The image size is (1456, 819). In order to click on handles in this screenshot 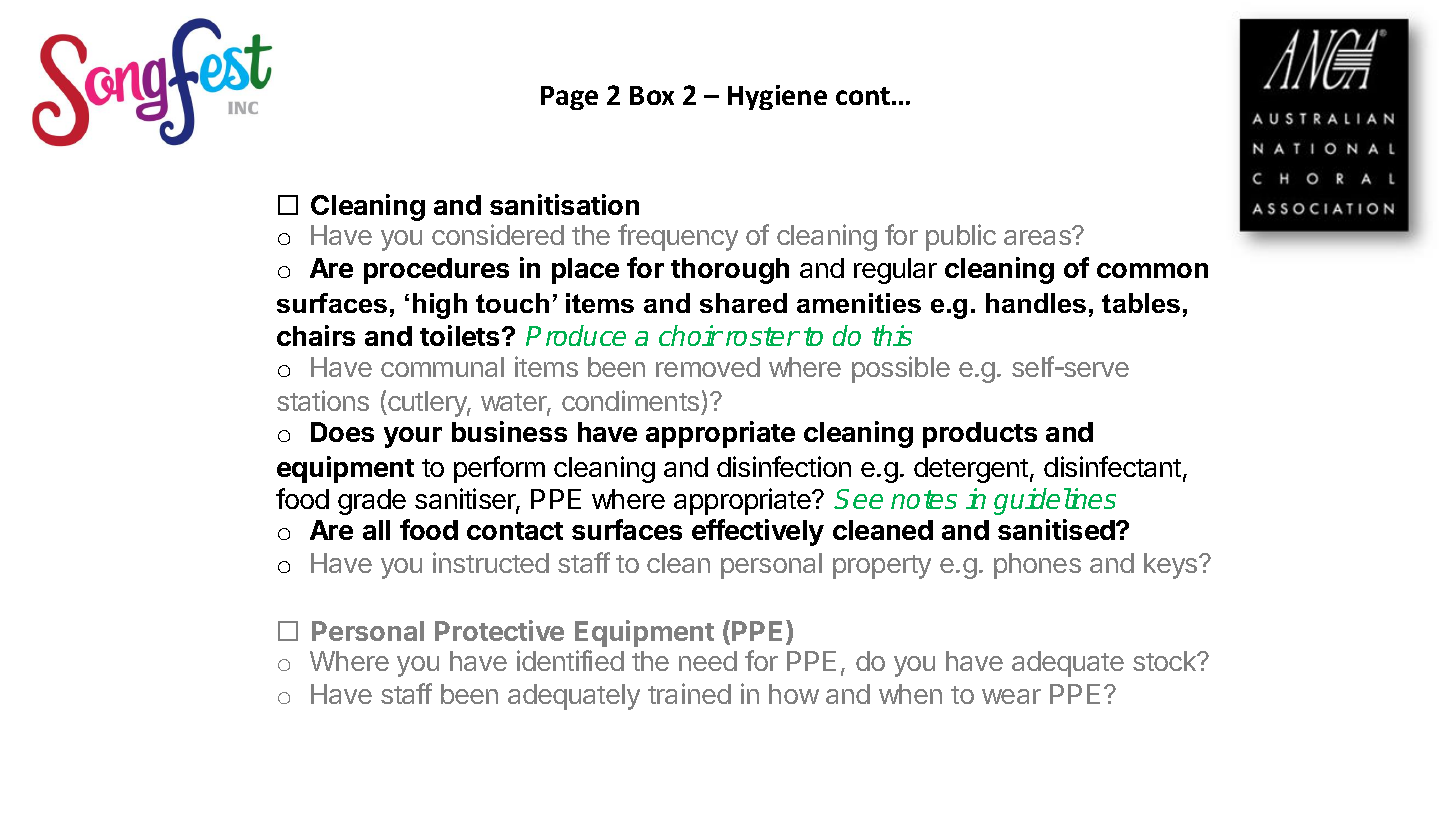, I will do `click(1036, 303)`.
